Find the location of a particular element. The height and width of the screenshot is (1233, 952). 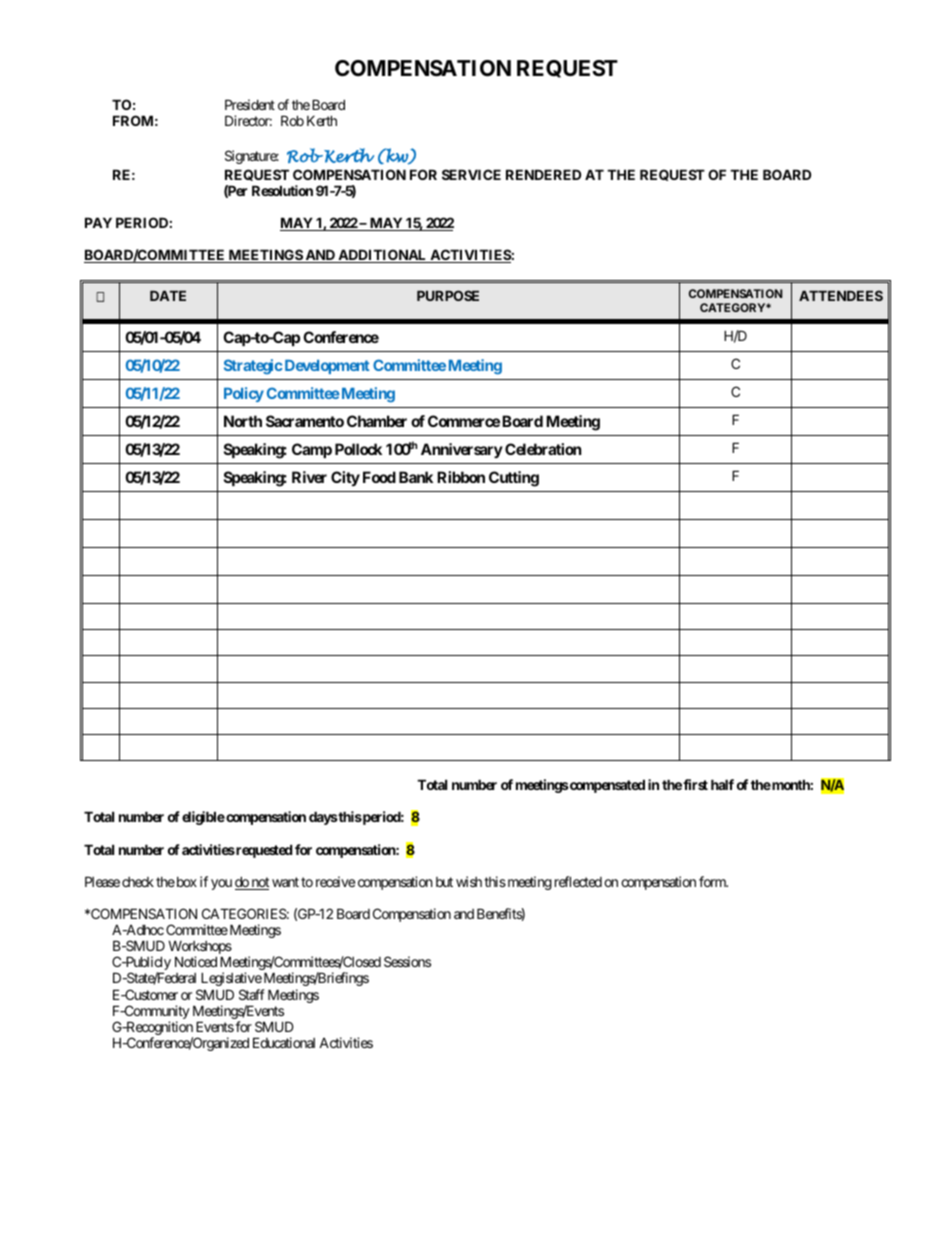

Cutting is located at coordinates (514, 479).
